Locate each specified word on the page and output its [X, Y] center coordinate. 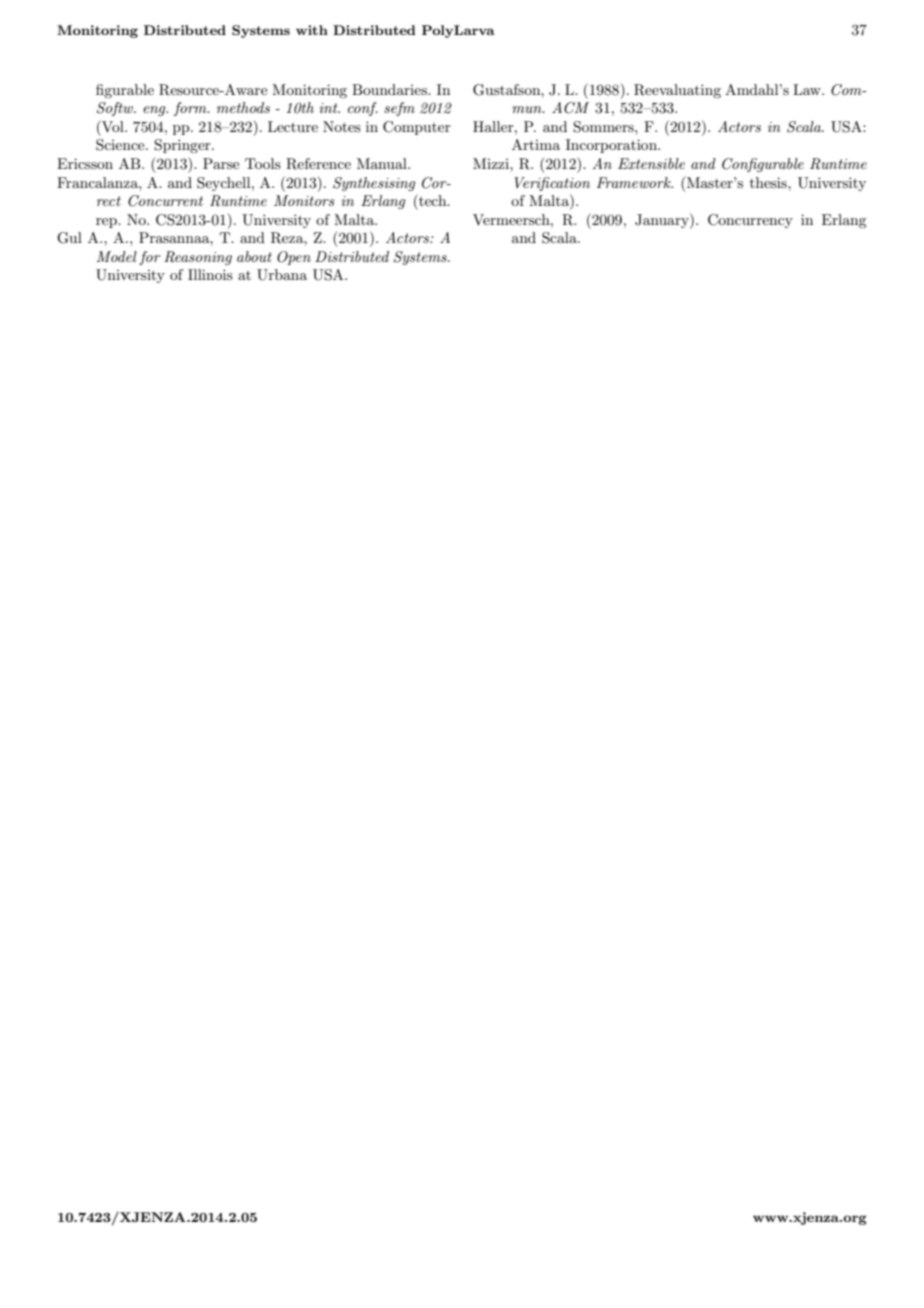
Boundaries [390, 89]
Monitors [304, 200]
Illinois [210, 274]
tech [433, 200]
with [312, 30]
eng [155, 111]
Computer [417, 128]
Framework [635, 182]
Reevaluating [677, 91]
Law [808, 89]
